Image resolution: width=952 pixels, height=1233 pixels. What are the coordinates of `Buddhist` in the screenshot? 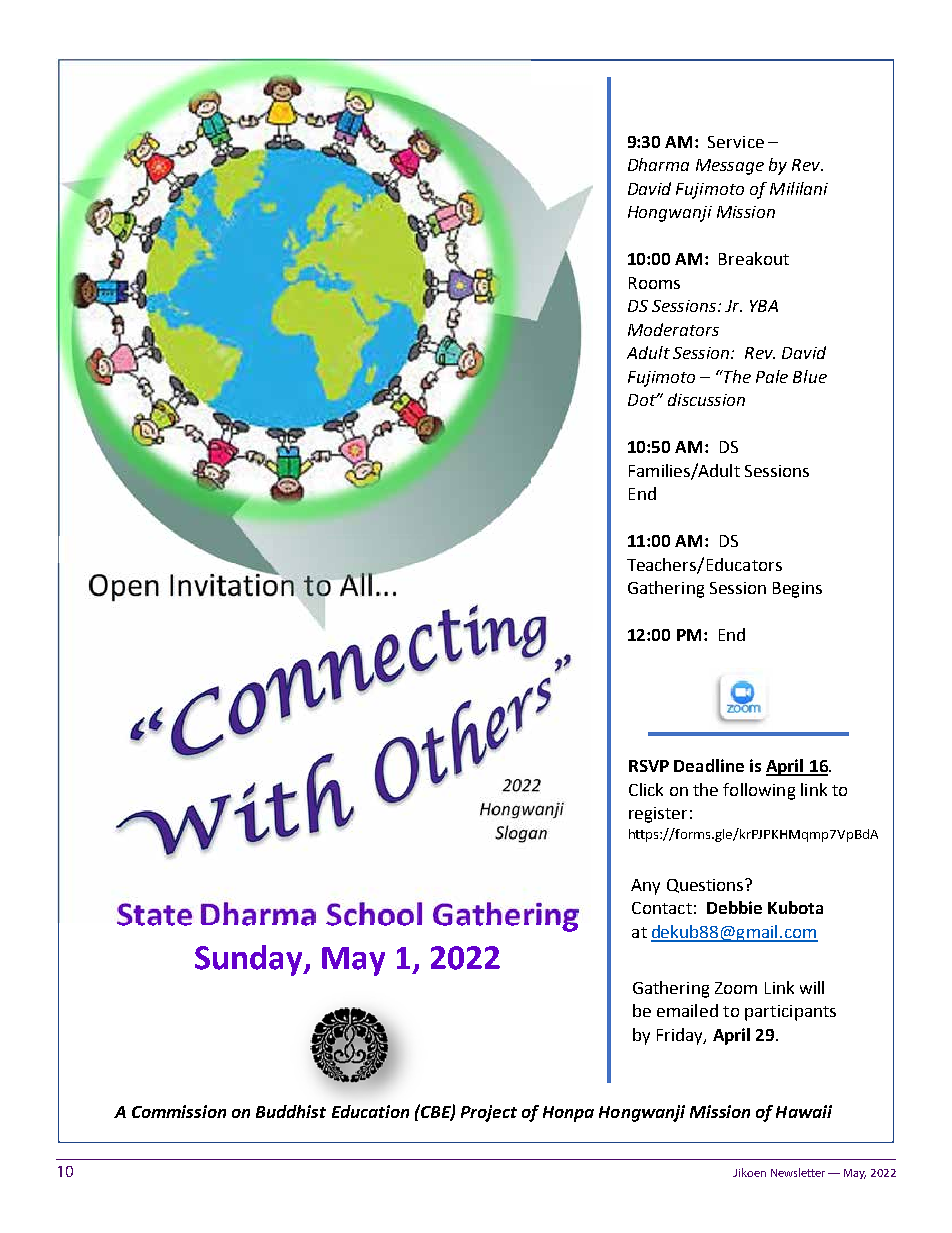 It's located at (291, 1111).
